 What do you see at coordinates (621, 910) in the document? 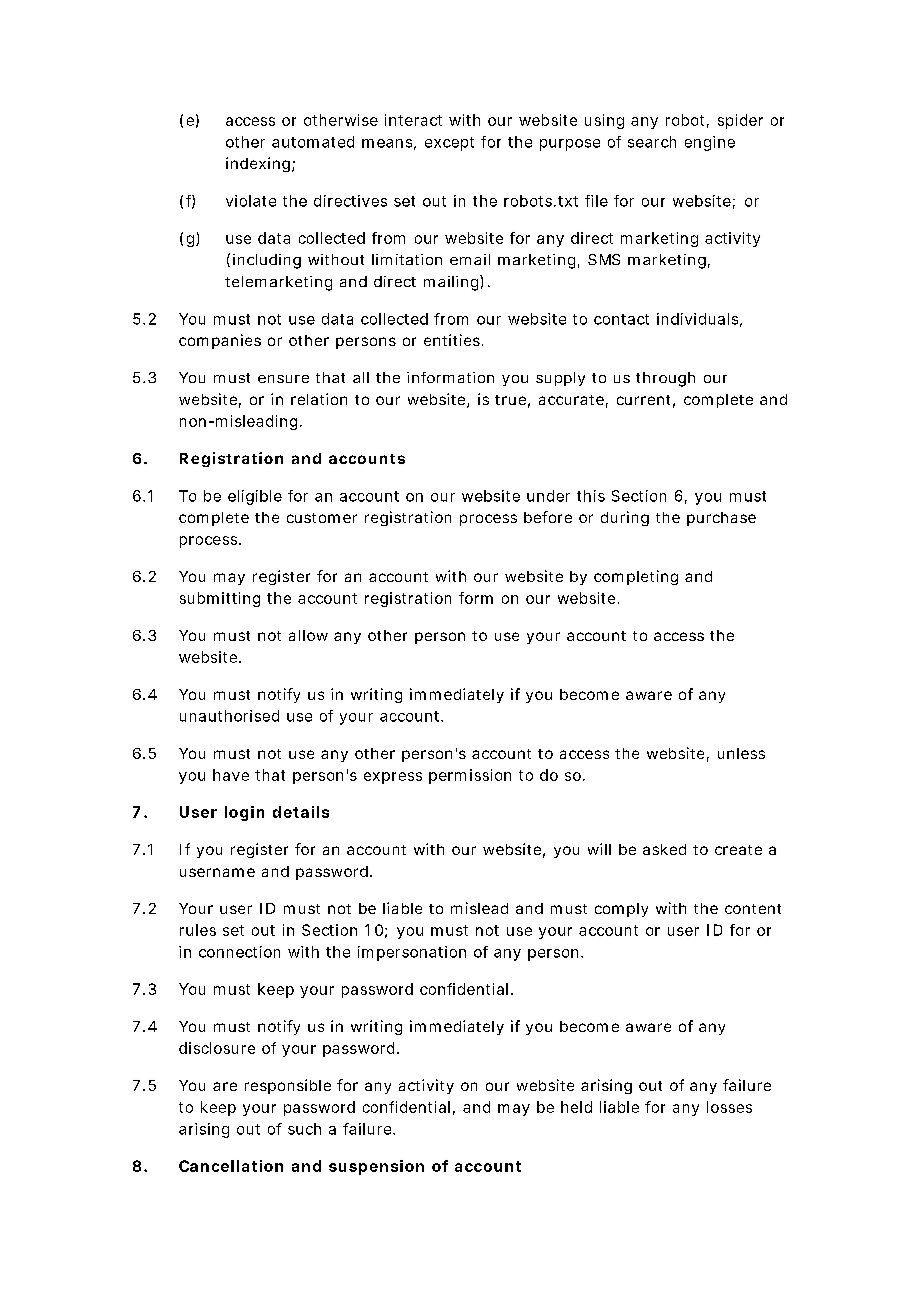
I see `comply` at bounding box center [621, 910].
